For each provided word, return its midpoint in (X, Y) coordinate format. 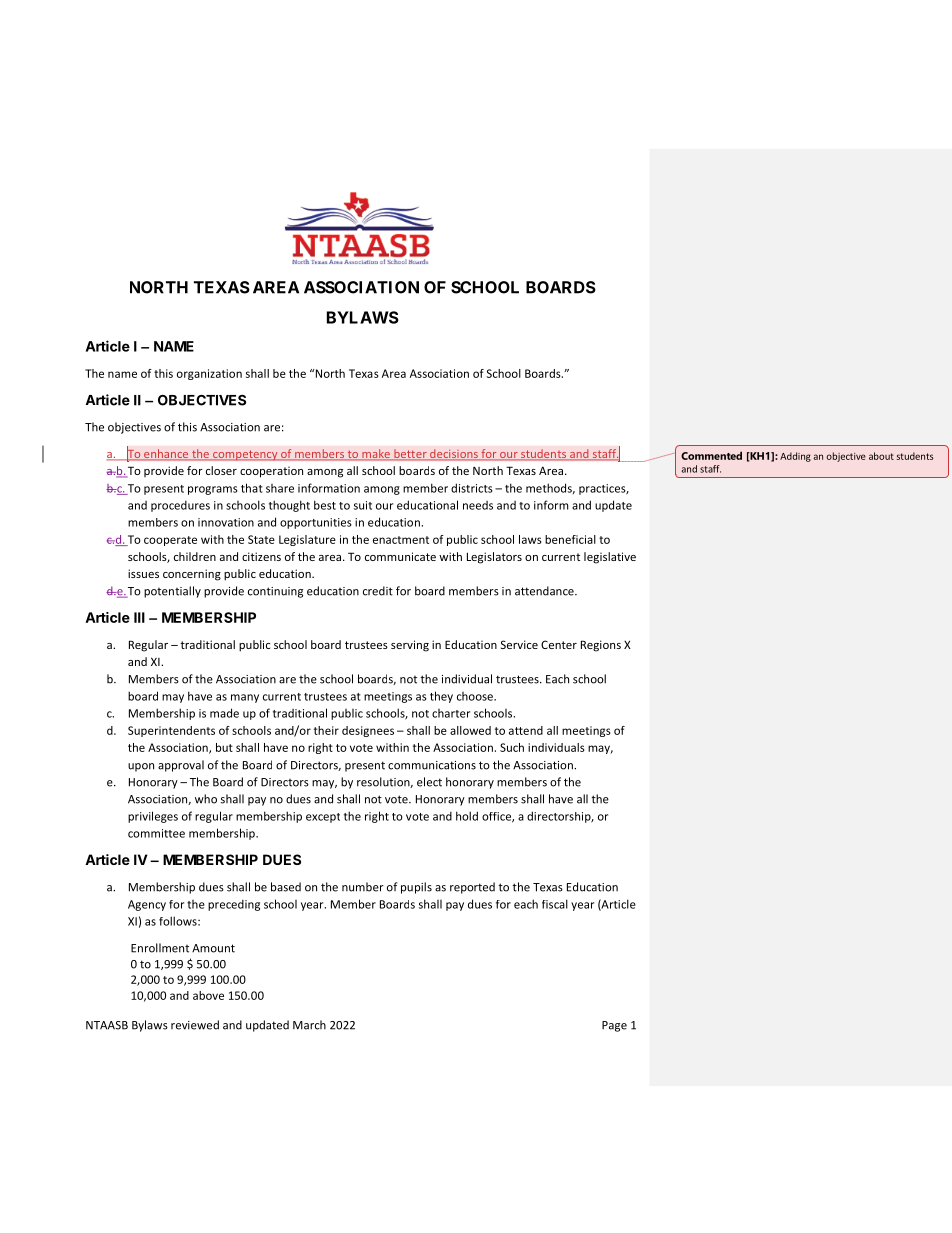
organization (209, 374)
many (245, 698)
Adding (795, 457)
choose (476, 696)
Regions (601, 646)
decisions (454, 455)
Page (614, 1026)
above (208, 995)
